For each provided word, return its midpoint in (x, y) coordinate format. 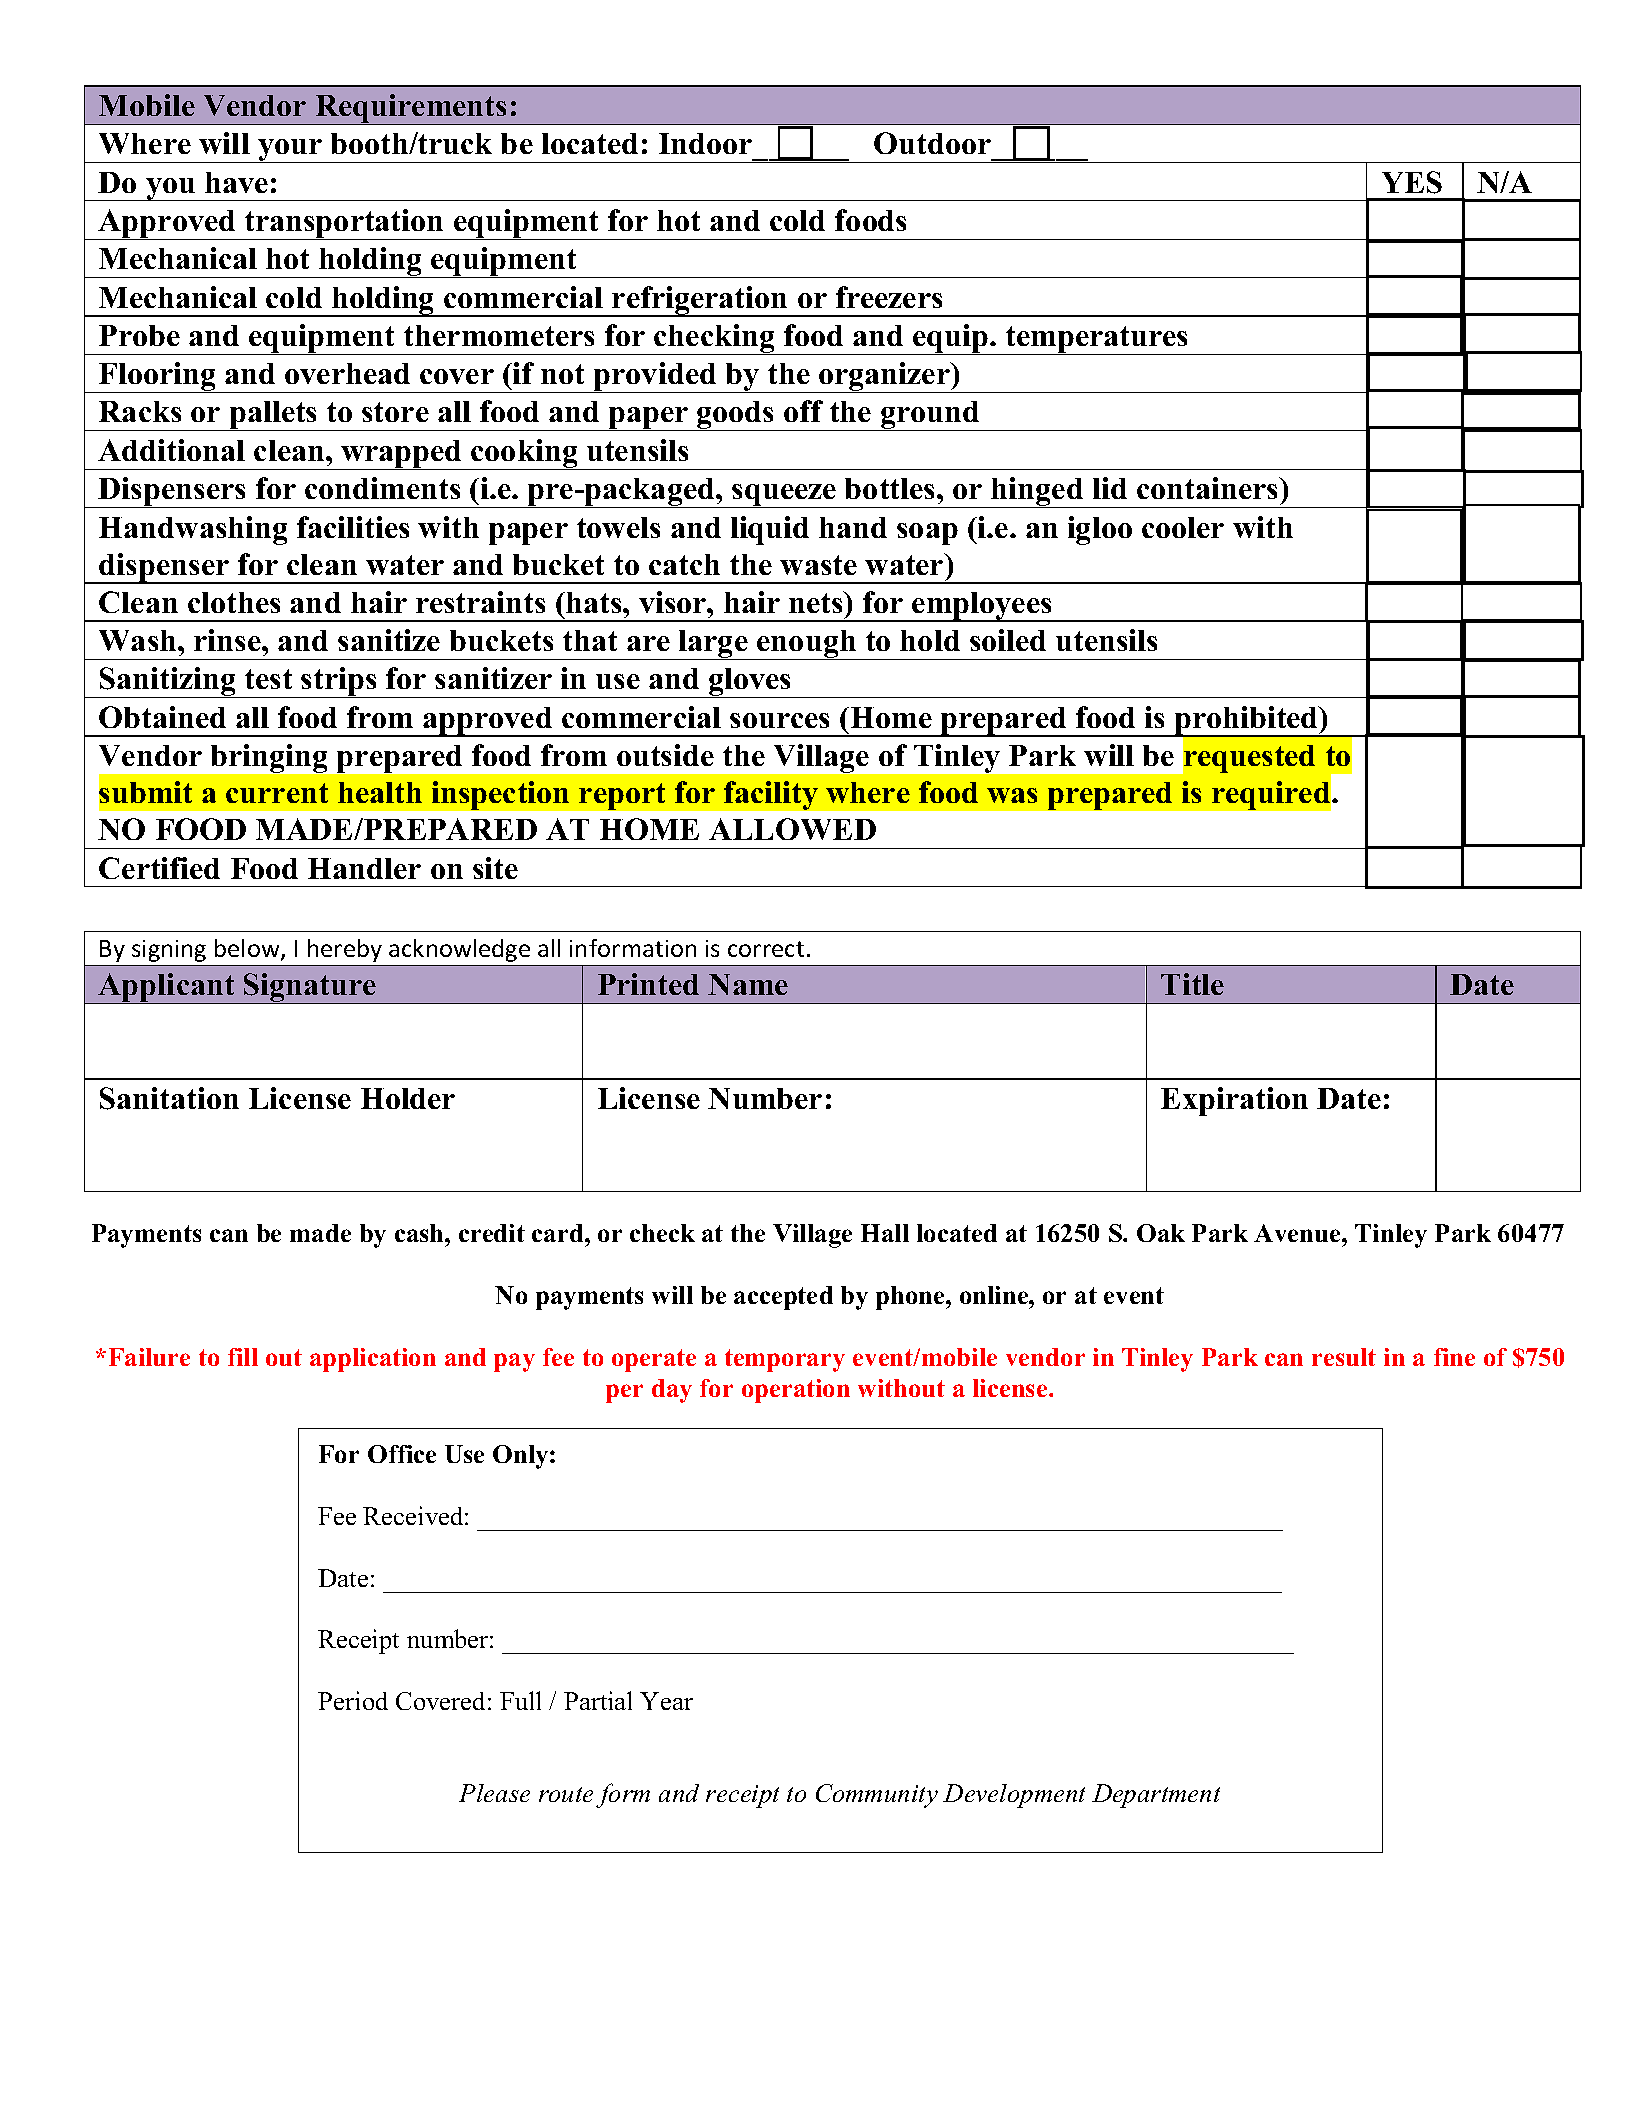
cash (420, 1233)
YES (1412, 182)
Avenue (1298, 1233)
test (268, 679)
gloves (750, 683)
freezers (889, 297)
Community (877, 1796)
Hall (885, 1233)
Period (353, 1700)
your (290, 151)
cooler (1183, 527)
